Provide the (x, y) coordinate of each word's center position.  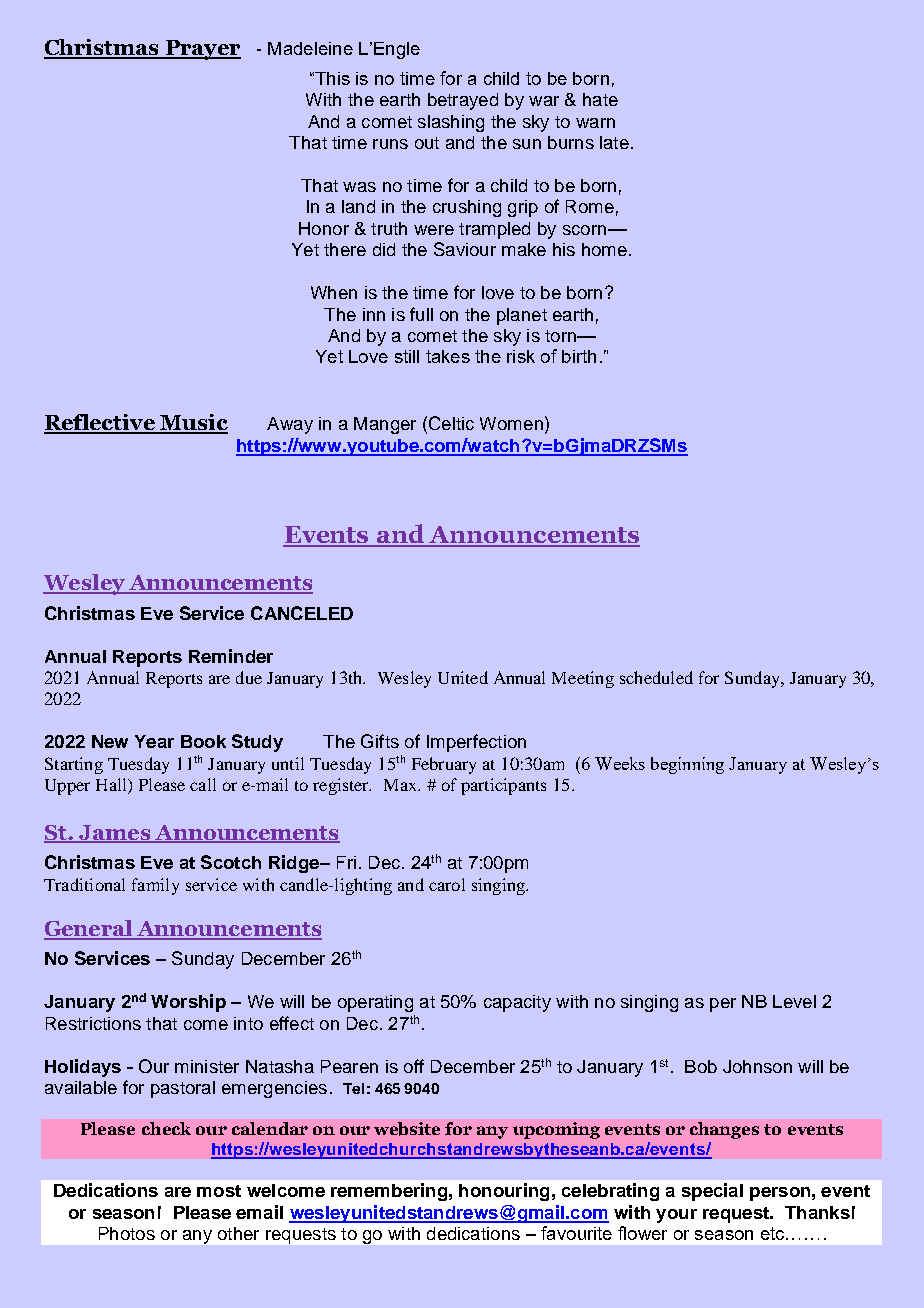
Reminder (231, 656)
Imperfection (476, 743)
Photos (127, 1233)
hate (600, 99)
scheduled (656, 677)
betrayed (463, 101)
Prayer (202, 50)
